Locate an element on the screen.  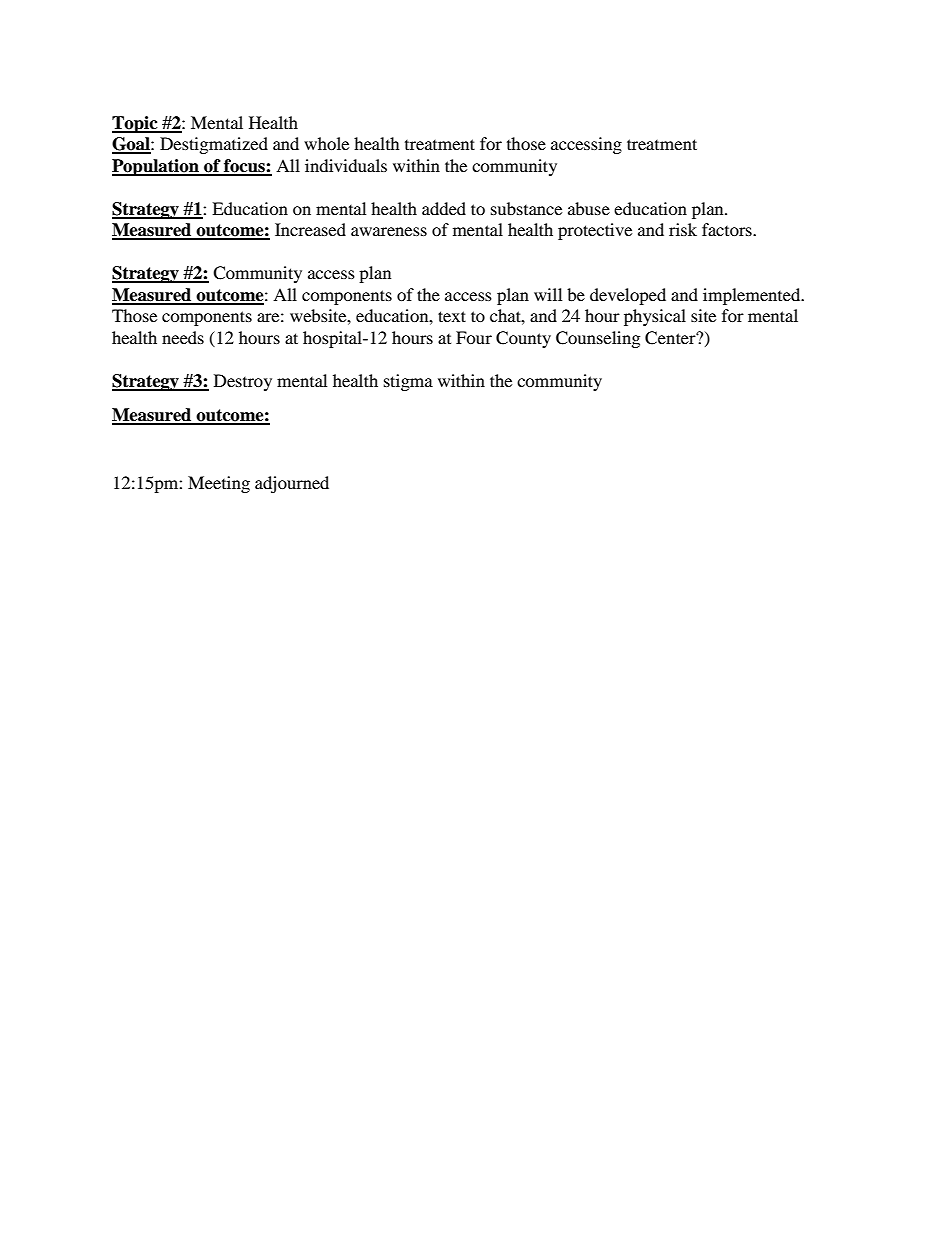
whole is located at coordinates (326, 143).
